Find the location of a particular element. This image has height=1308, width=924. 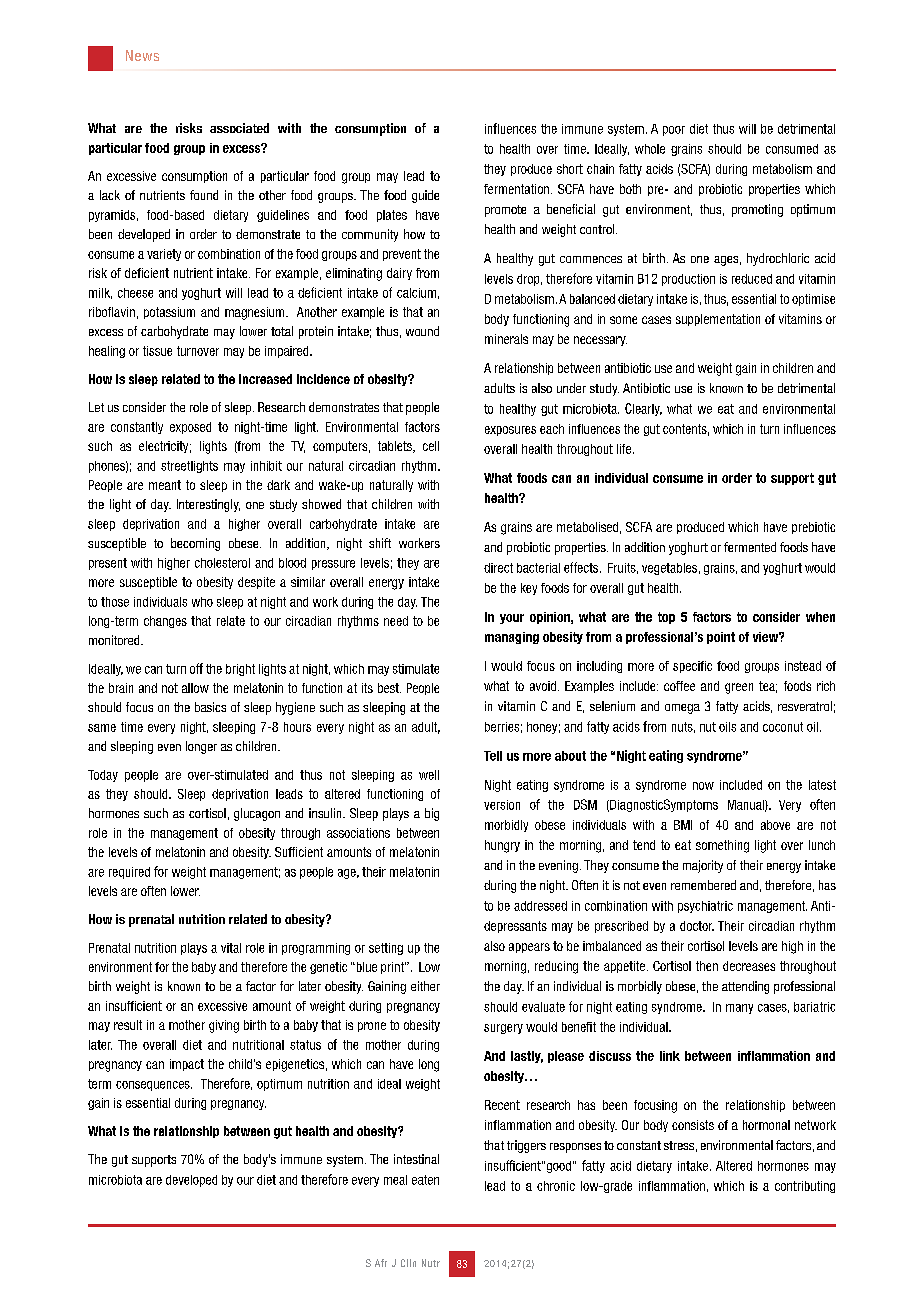

either is located at coordinates (425, 986).
